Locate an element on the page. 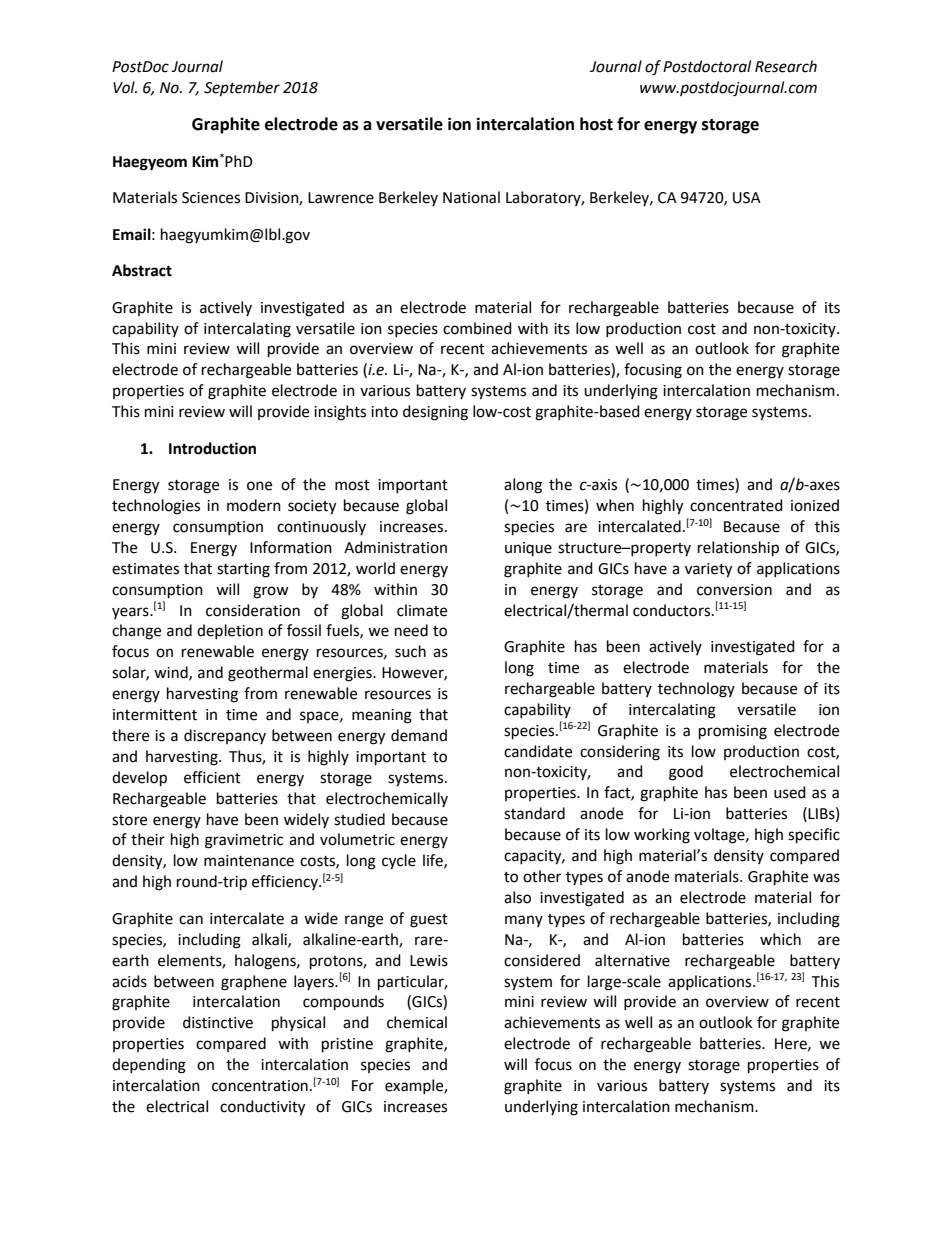  September is located at coordinates (242, 89).
